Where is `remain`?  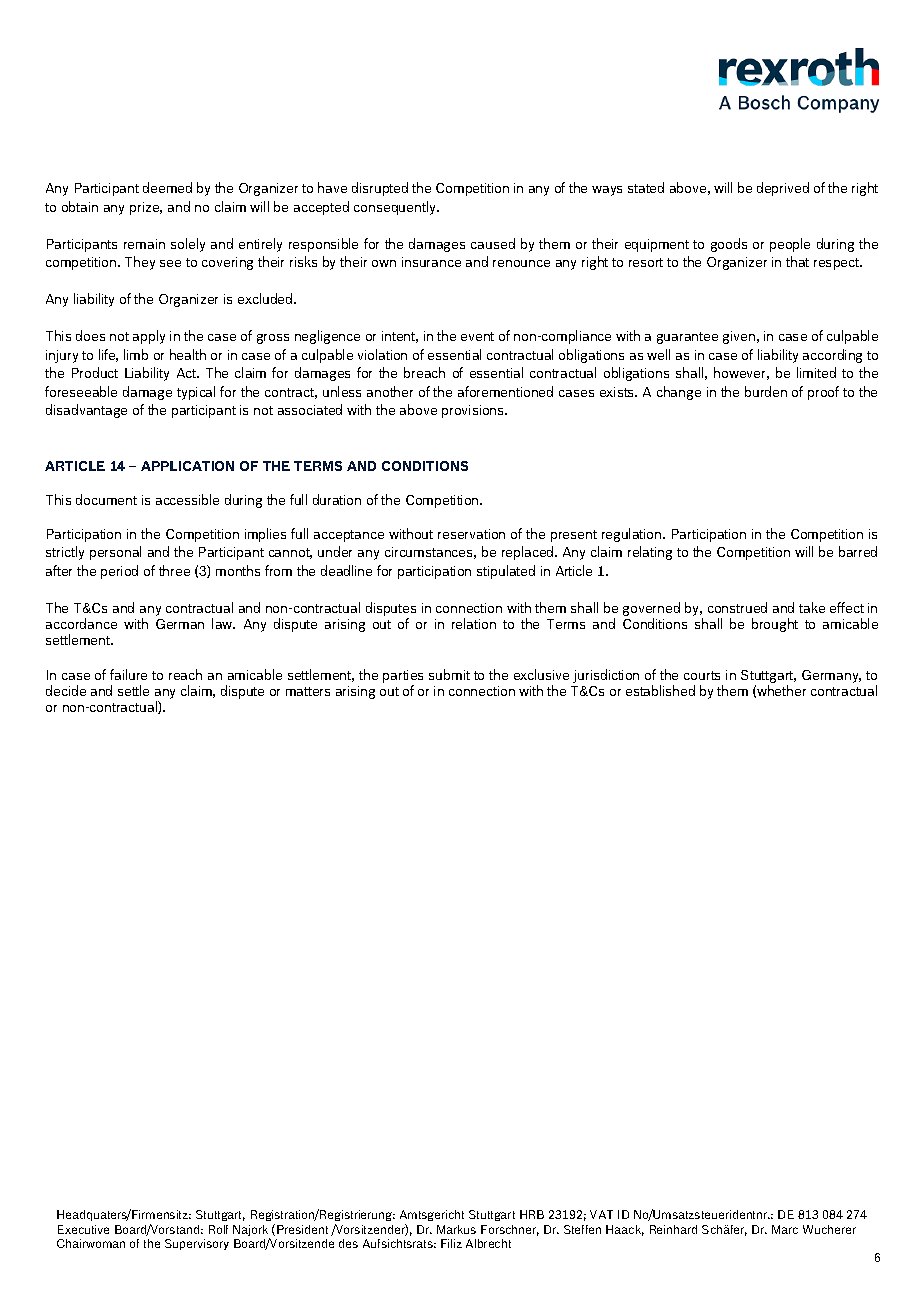
remain is located at coordinates (144, 244).
